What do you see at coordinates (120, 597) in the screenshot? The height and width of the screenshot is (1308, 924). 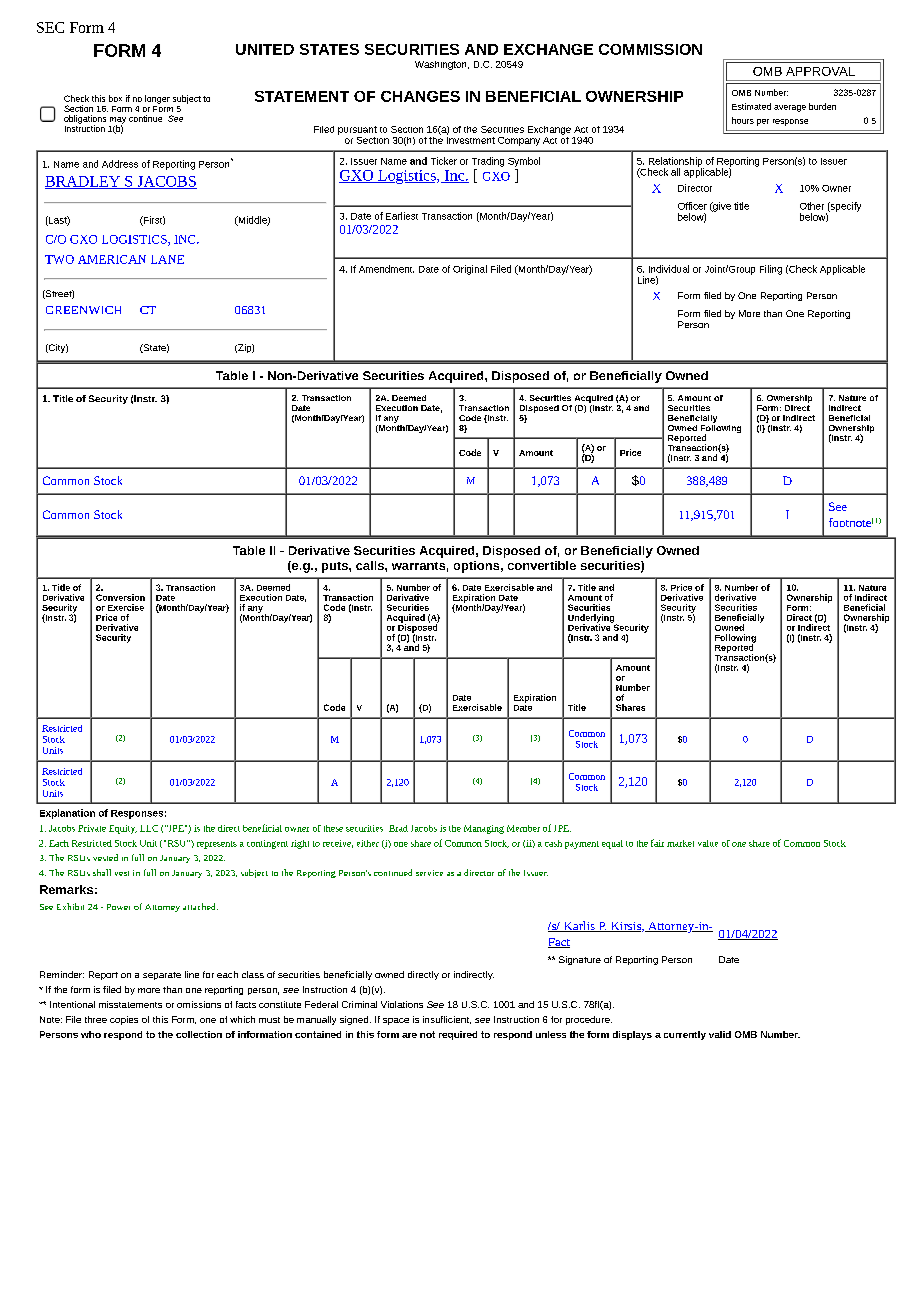 I see `Conversion` at bounding box center [120, 597].
